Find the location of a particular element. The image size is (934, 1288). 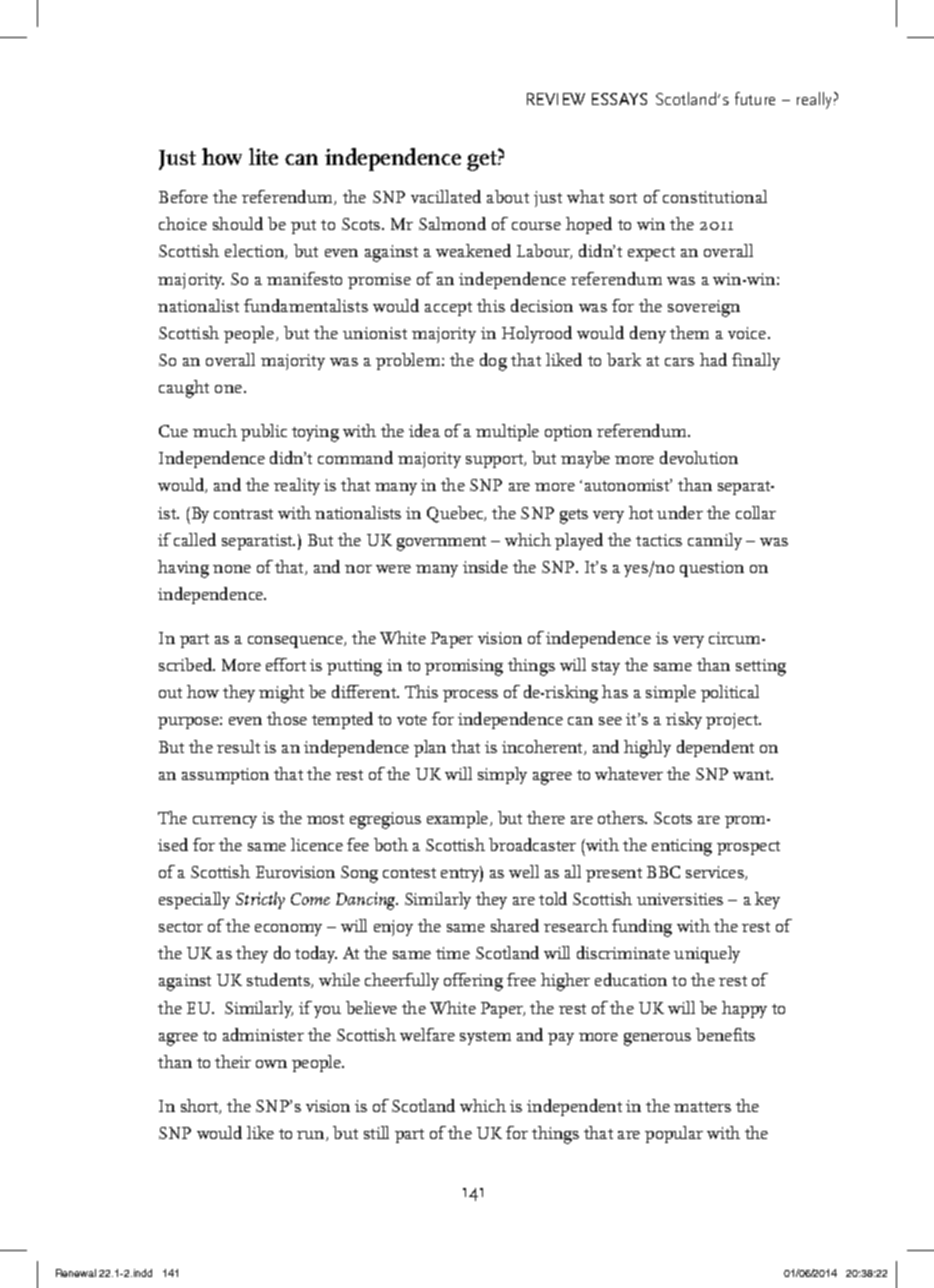

none is located at coordinates (232, 569).
